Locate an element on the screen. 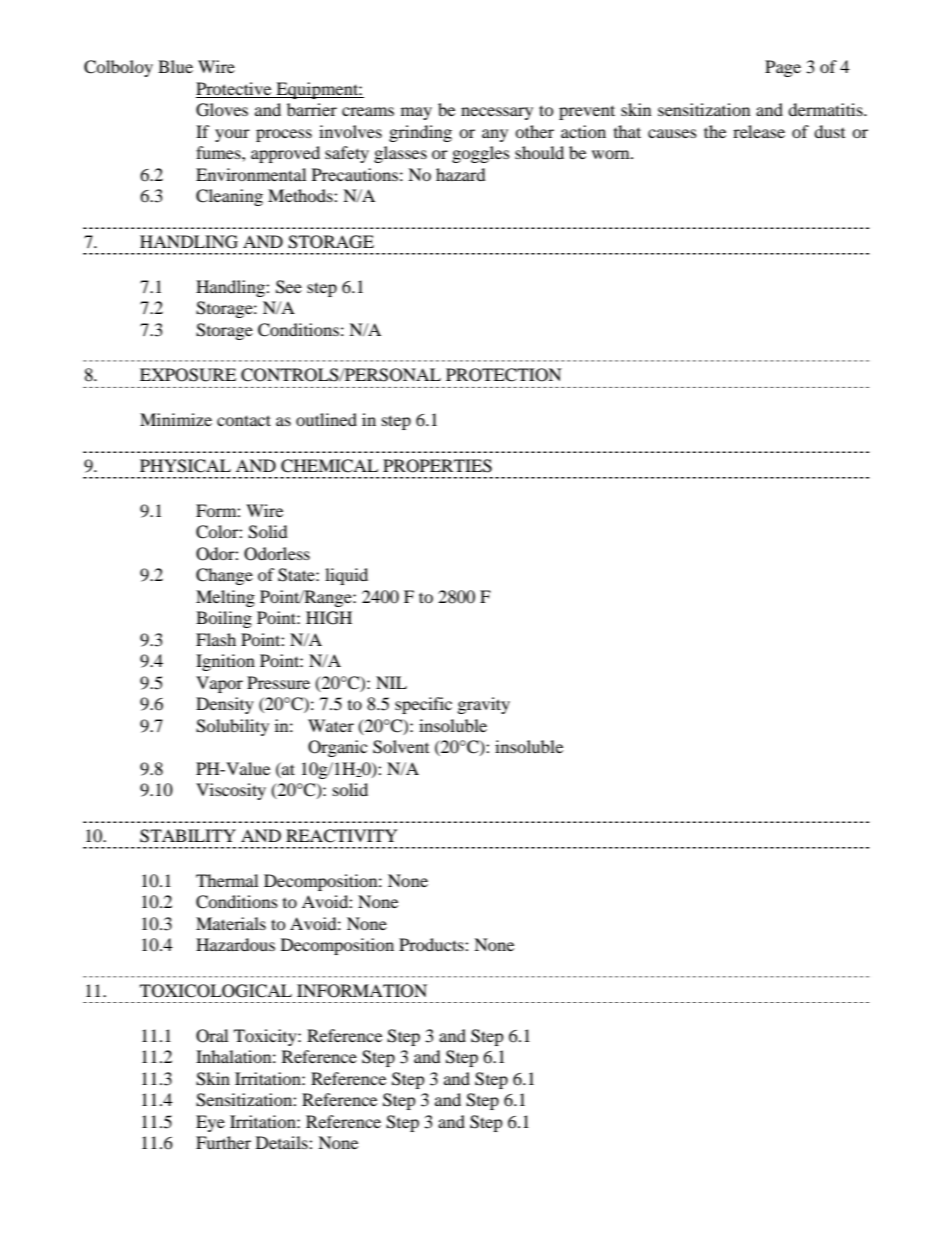 This screenshot has width=952, height=1233. specific is located at coordinates (423, 705).
